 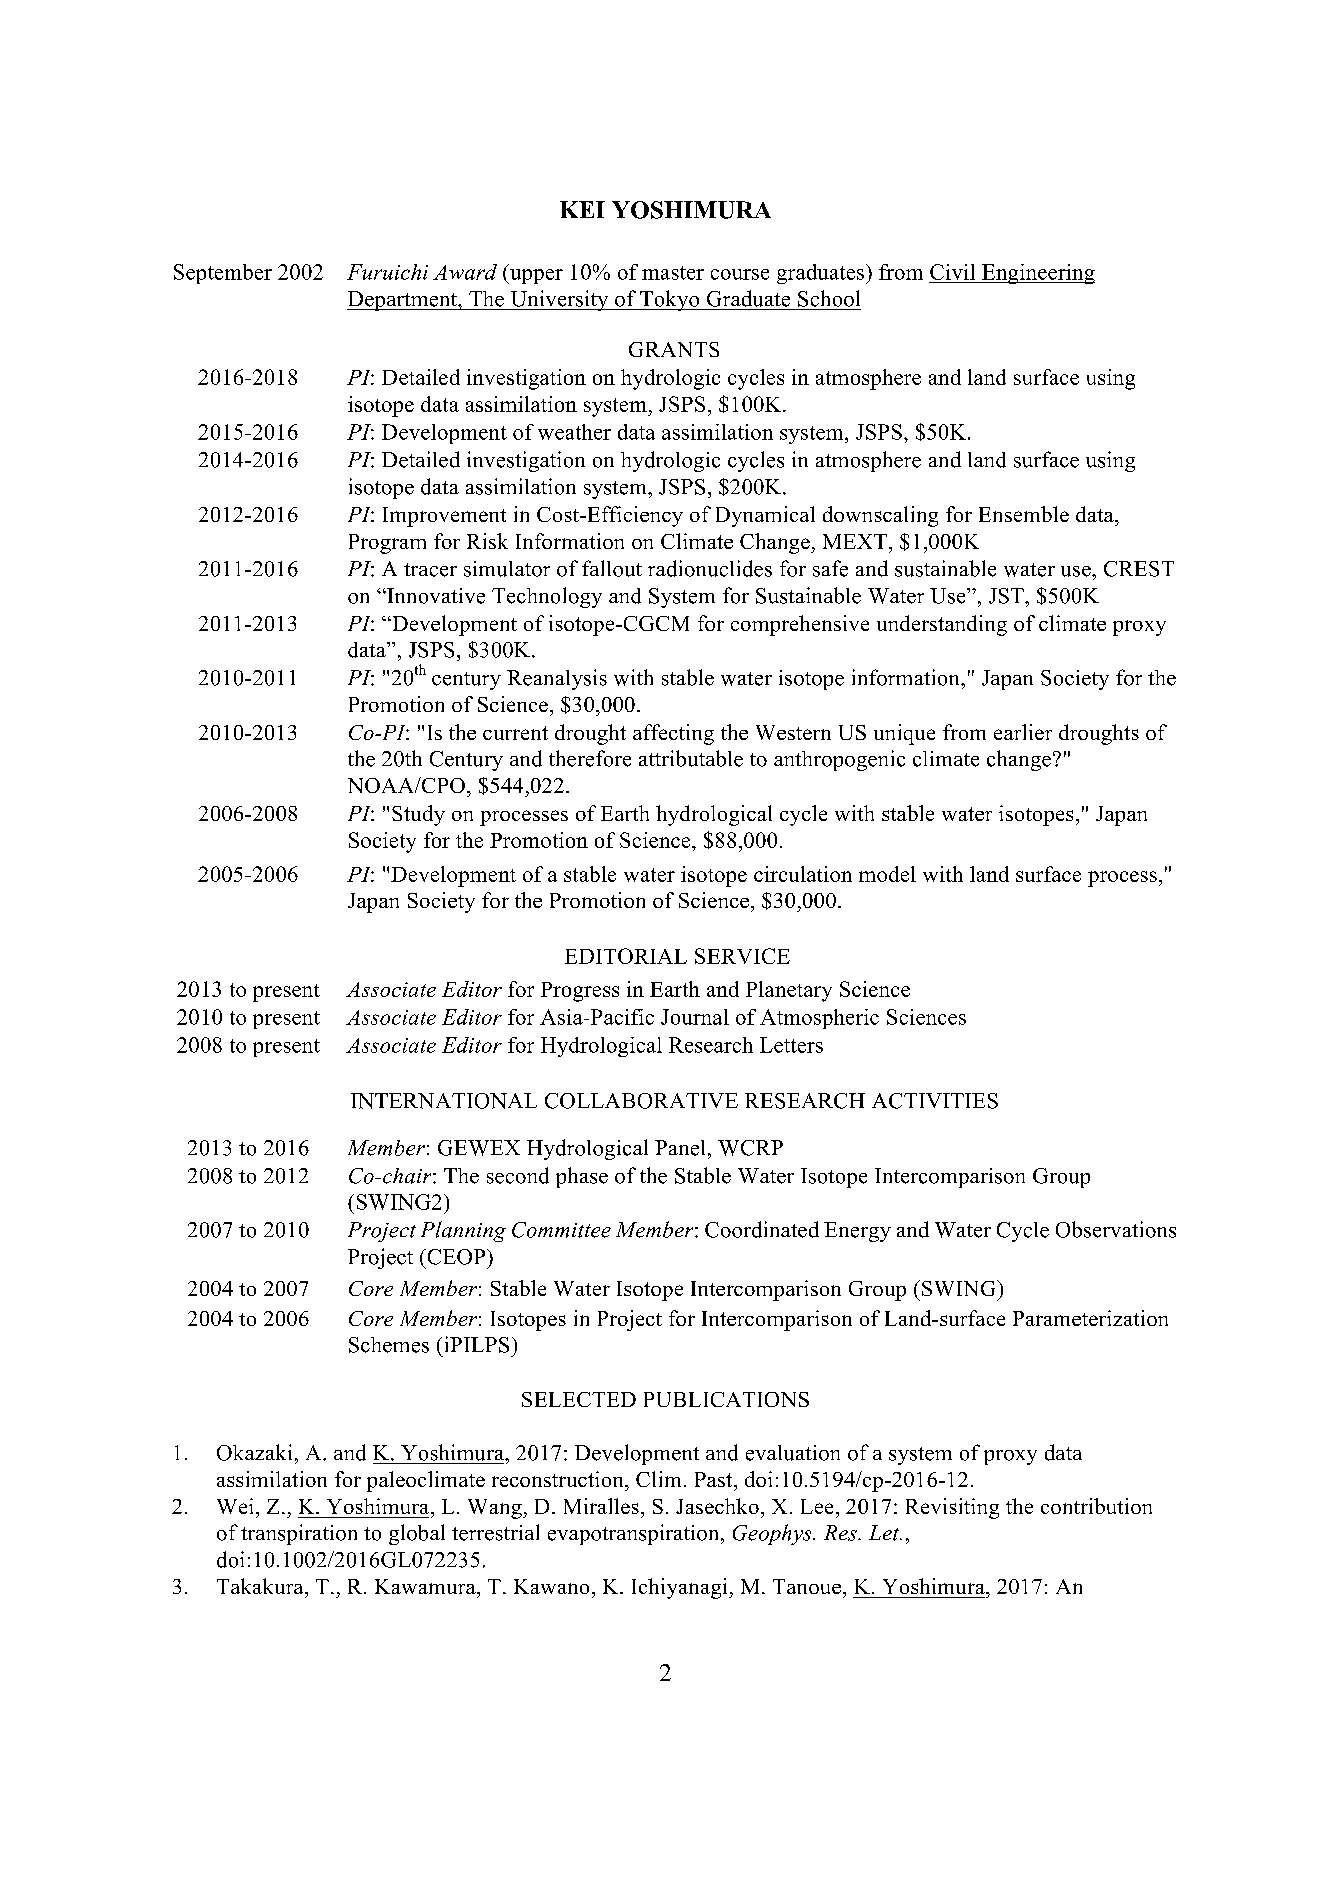 What do you see at coordinates (403, 301) in the document?
I see `Department` at bounding box center [403, 301].
